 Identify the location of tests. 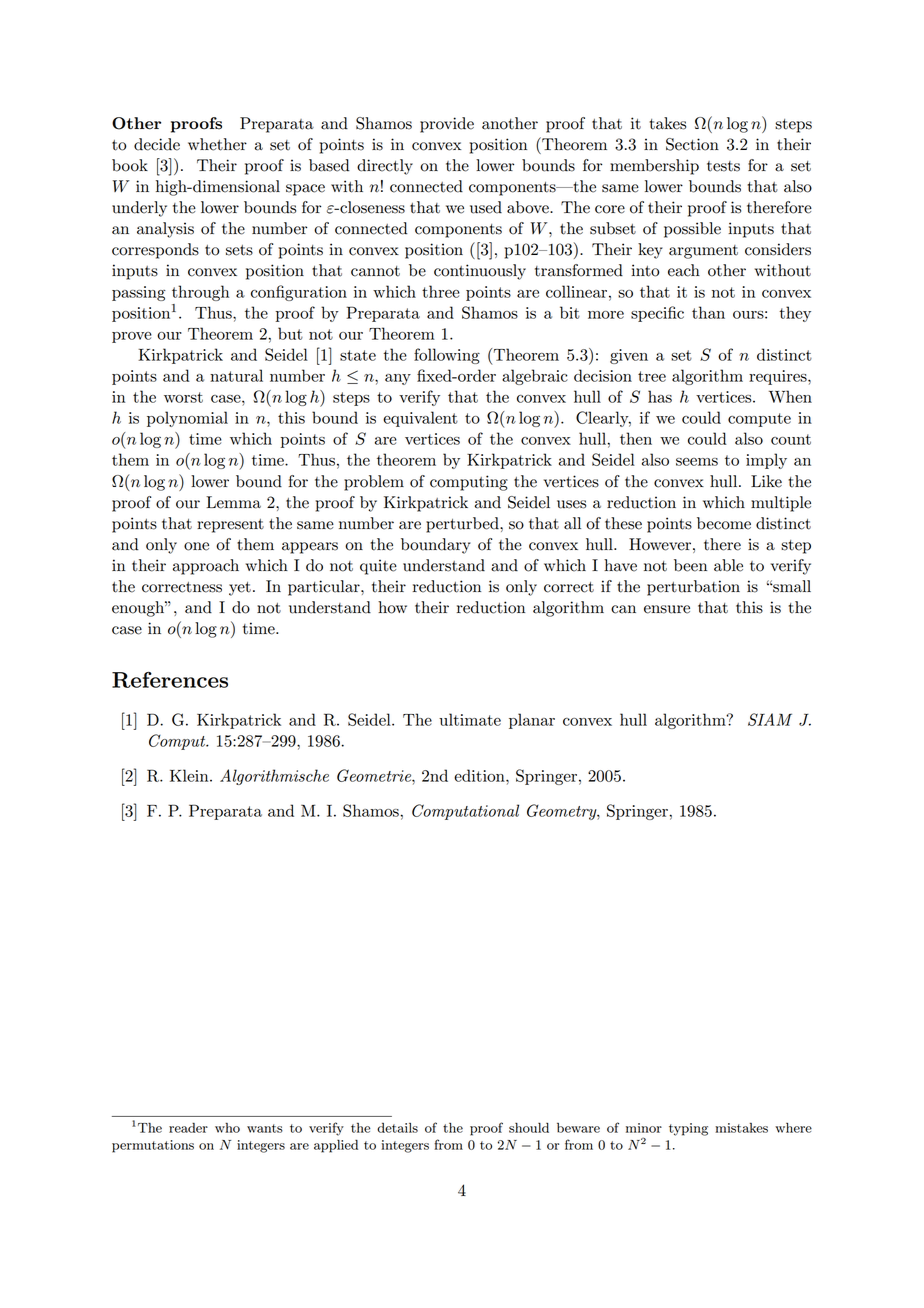
(723, 166).
